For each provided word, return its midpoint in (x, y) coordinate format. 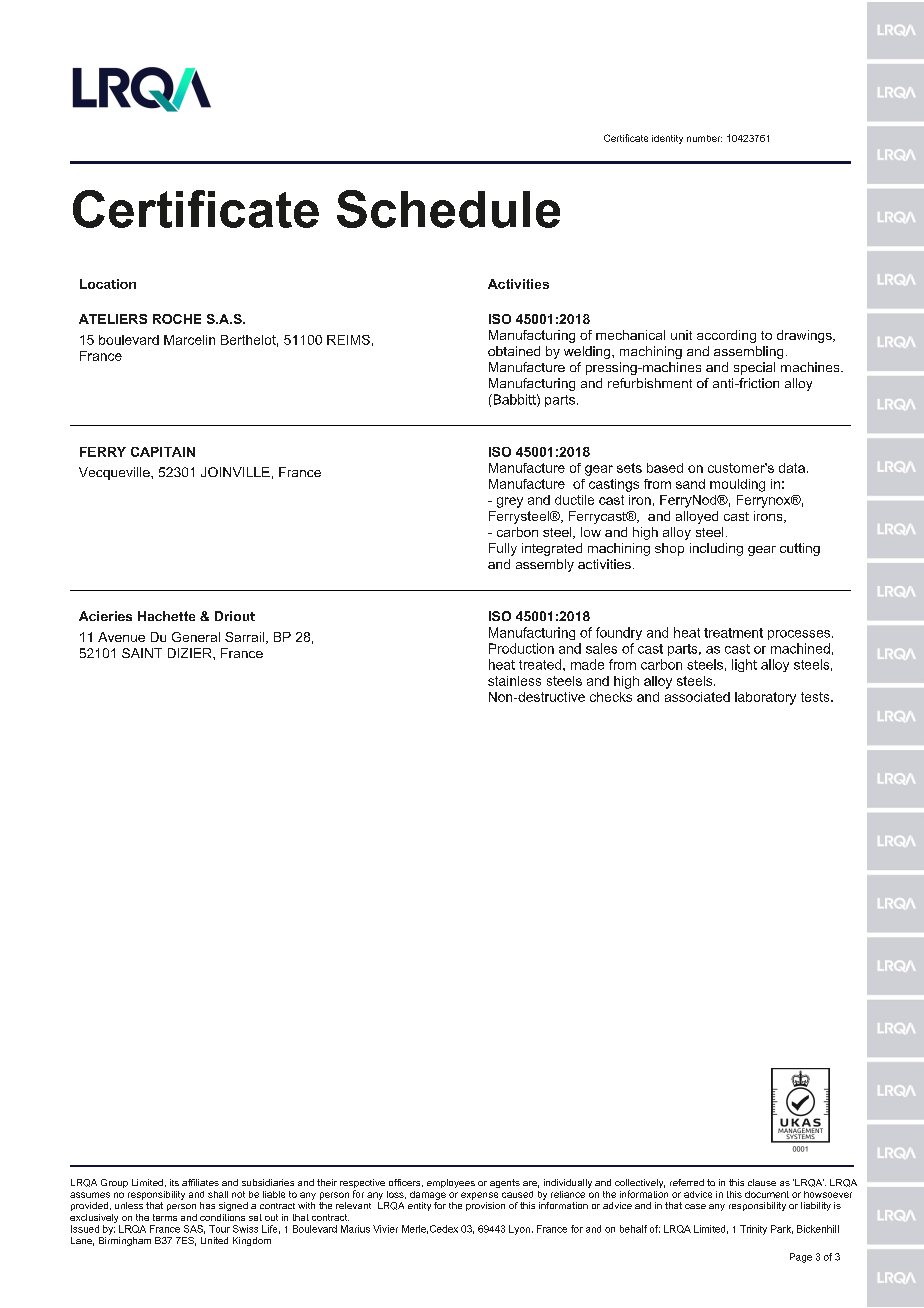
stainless (514, 681)
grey (510, 502)
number (704, 138)
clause (762, 1182)
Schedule (448, 209)
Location (108, 284)
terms (165, 1217)
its (174, 1182)
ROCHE (177, 319)
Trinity (753, 1230)
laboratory (765, 698)
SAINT (142, 653)
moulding (737, 485)
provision (485, 1206)
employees (451, 1183)
